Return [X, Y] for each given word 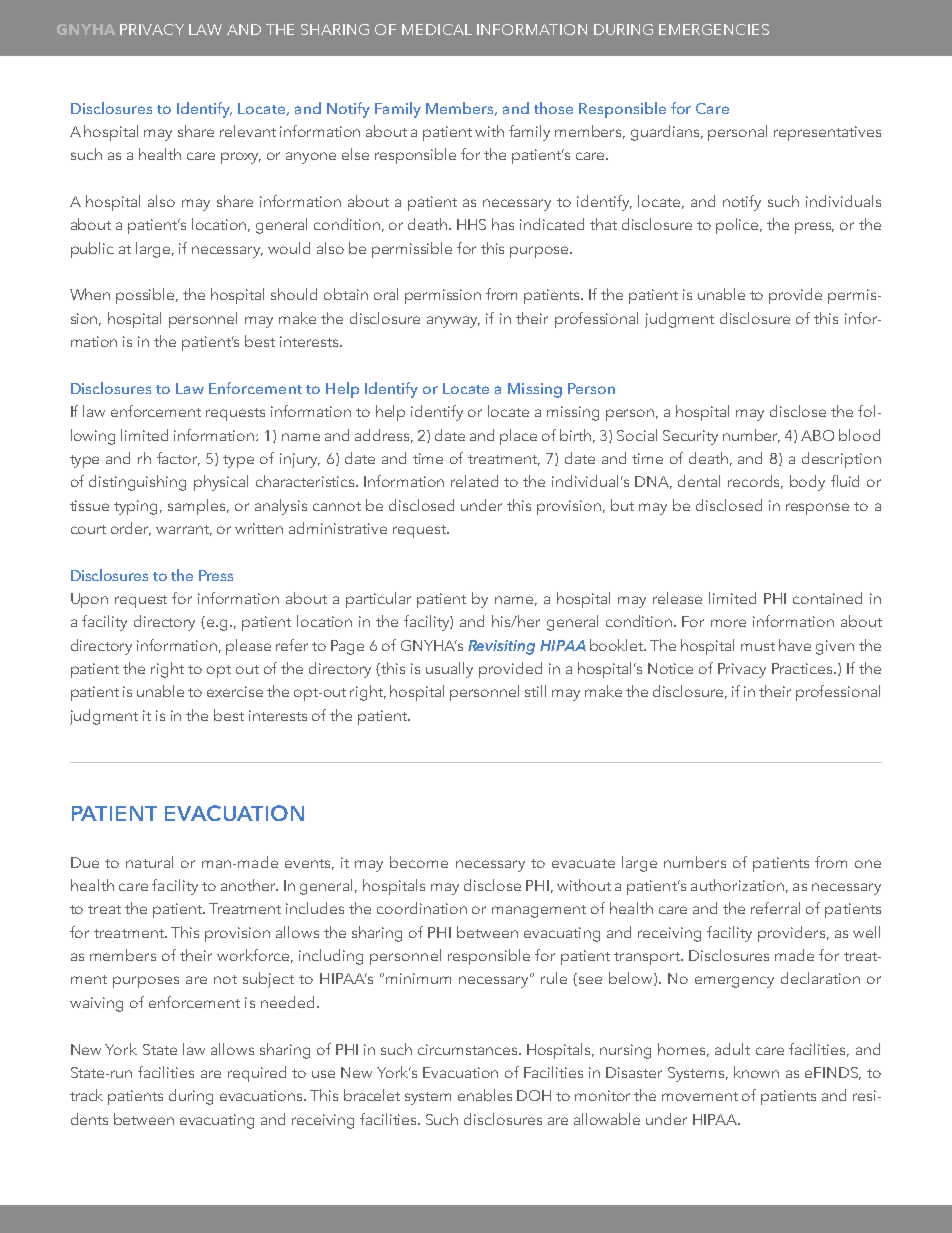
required [257, 1074]
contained [827, 598]
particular [378, 600]
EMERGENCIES [714, 29]
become [419, 862]
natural [149, 862]
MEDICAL [437, 29]
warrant [184, 530]
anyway [453, 322]
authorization [737, 885]
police [739, 226]
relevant [248, 131]
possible [147, 296]
